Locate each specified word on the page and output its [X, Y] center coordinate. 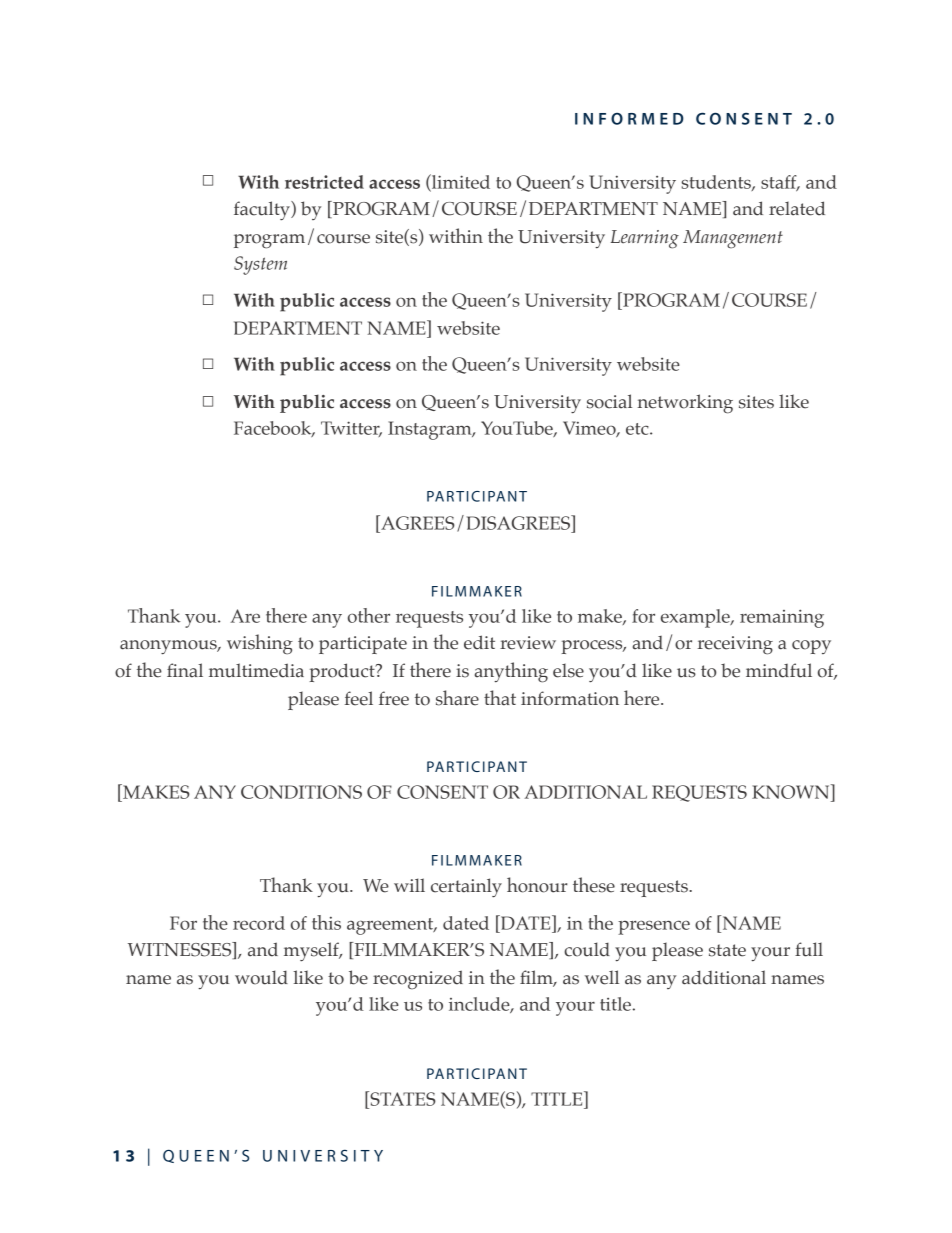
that [500, 698]
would [261, 977]
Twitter [351, 429]
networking [685, 404]
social [609, 401]
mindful [779, 670]
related [797, 208]
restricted [324, 182]
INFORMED [629, 119]
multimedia [256, 670]
